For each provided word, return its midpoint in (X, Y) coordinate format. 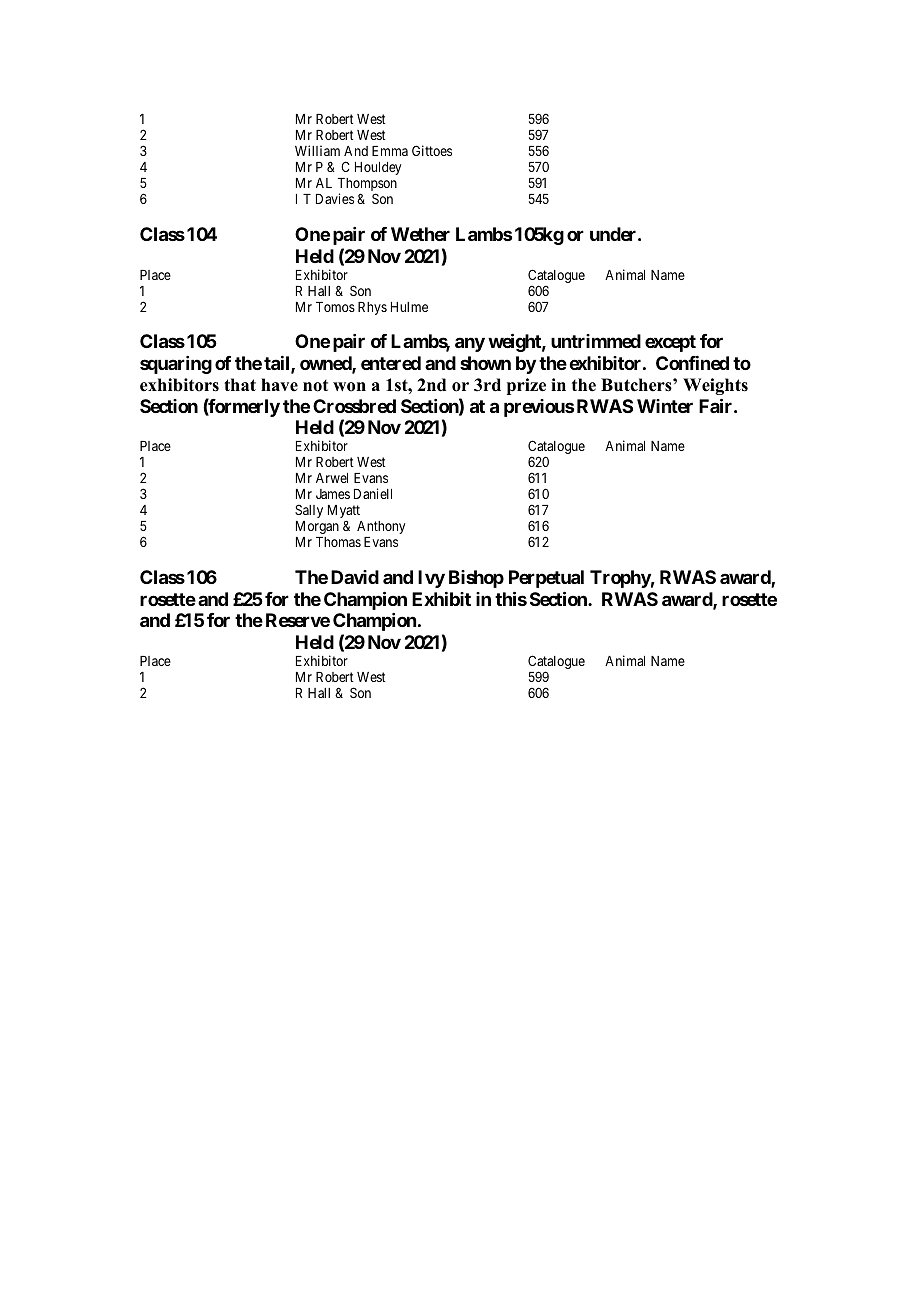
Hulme (409, 307)
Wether (420, 234)
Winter (665, 406)
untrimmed (596, 341)
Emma (390, 151)
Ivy (431, 579)
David (355, 577)
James (333, 494)
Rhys (372, 308)
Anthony (381, 527)
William (317, 150)
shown (485, 363)
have (279, 385)
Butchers (637, 385)
